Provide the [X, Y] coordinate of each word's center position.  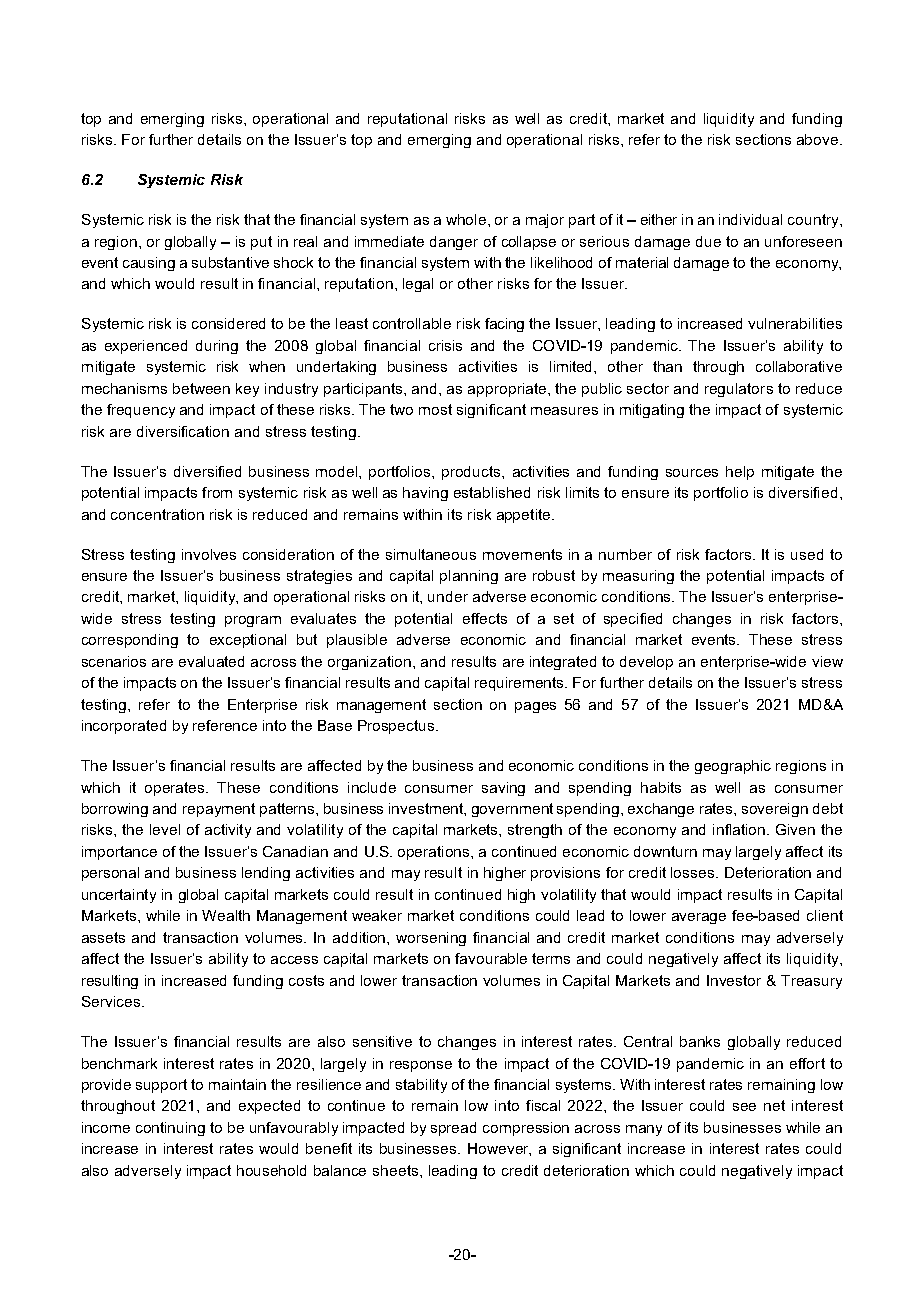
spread [453, 1129]
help [740, 473]
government [512, 810]
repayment [219, 810]
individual [750, 219]
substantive [230, 262]
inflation [740, 829]
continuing [170, 1129]
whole [467, 219]
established [492, 492]
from [217, 492]
